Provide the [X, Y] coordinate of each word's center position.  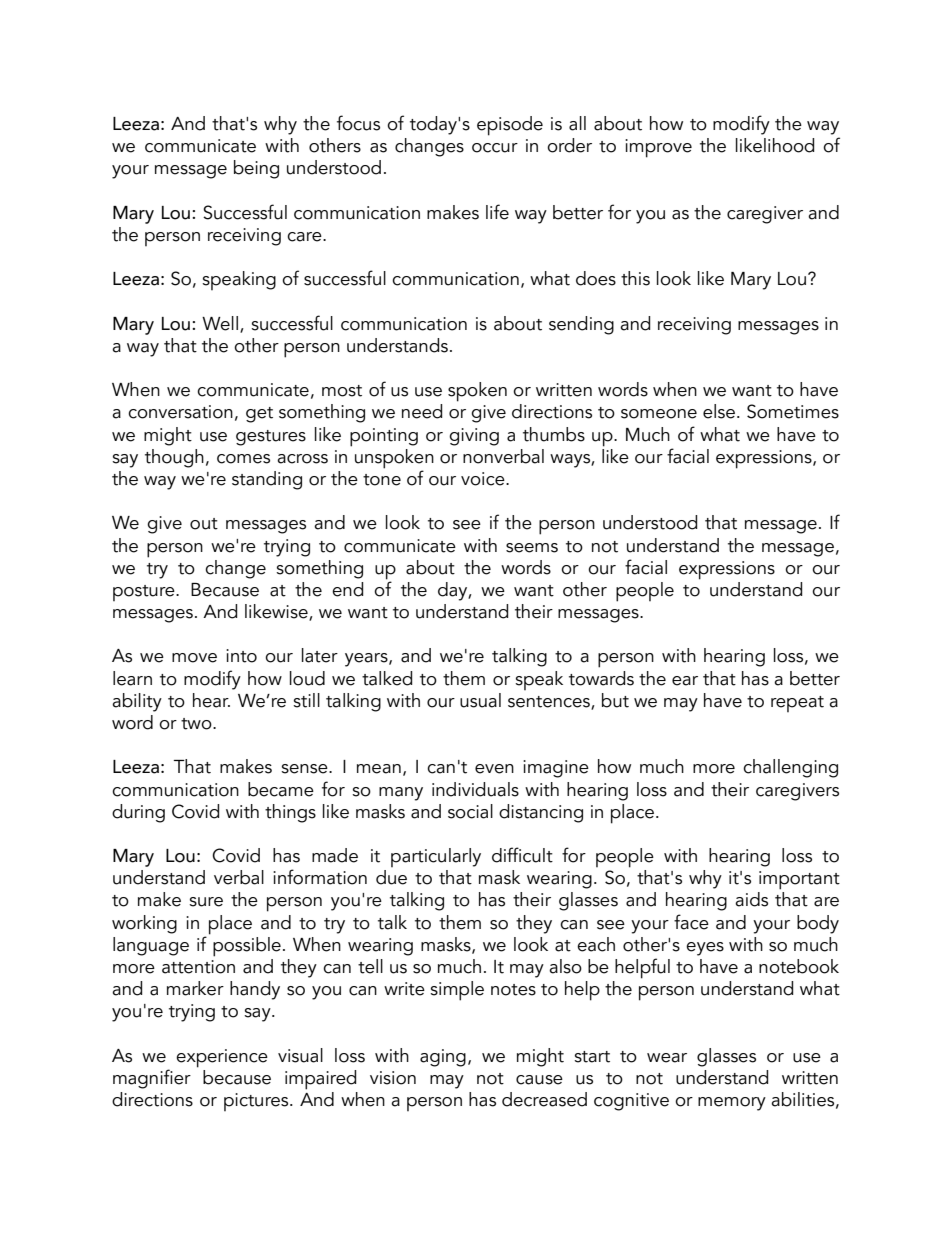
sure [206, 902]
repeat [797, 704]
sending [581, 325]
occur [495, 148]
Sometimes [793, 411]
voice [484, 479]
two [197, 724]
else [720, 411]
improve [658, 148]
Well [220, 323]
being [256, 169]
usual [480, 700]
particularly [436, 857]
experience [222, 1058]
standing [267, 480]
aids [751, 899]
